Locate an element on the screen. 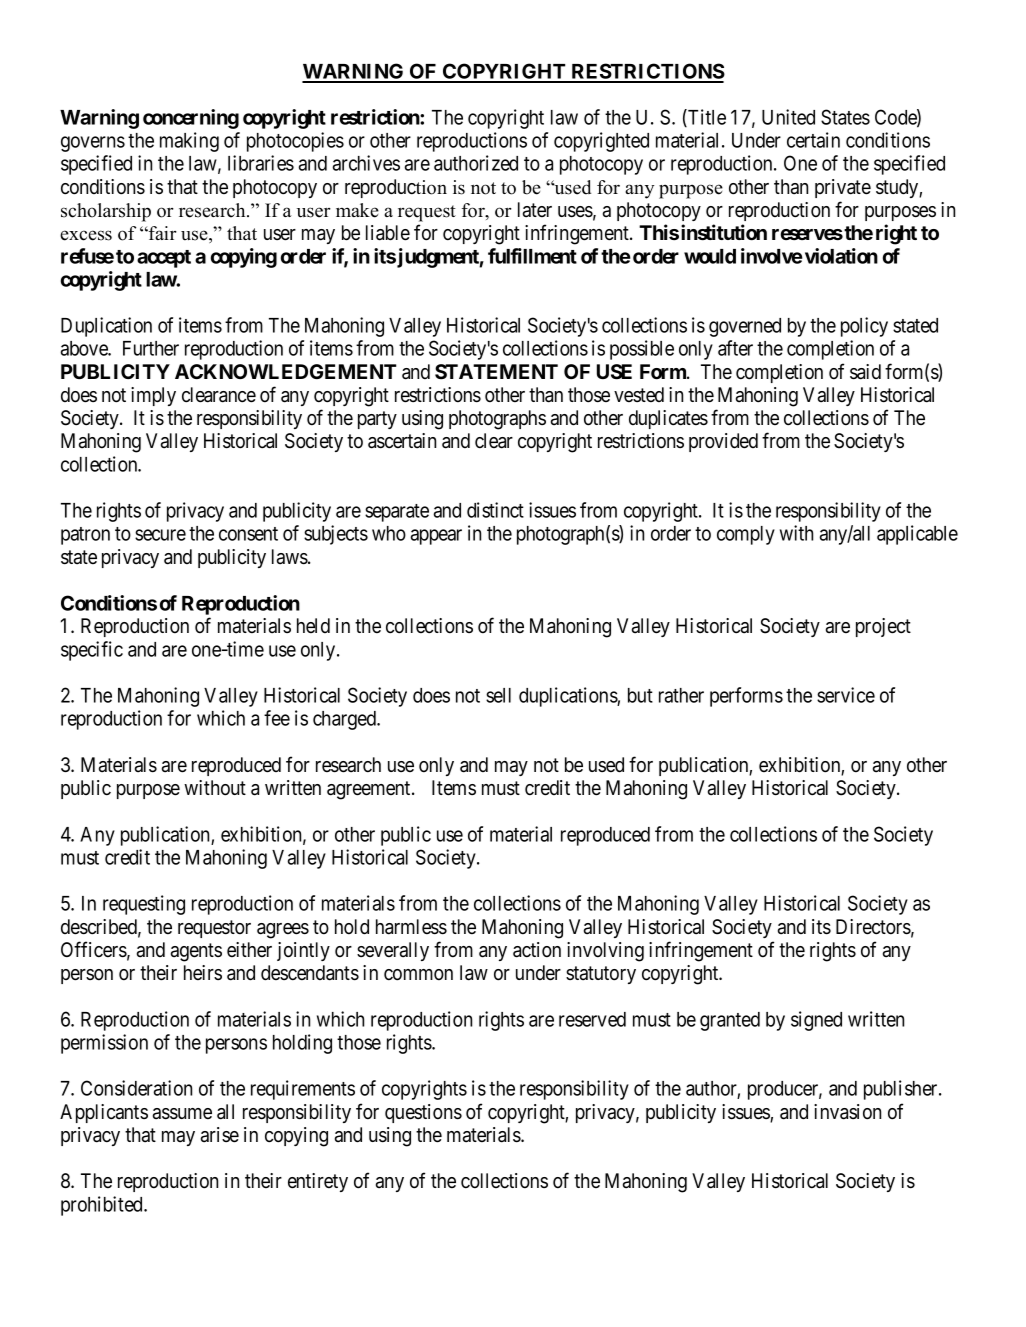 Image resolution: width=1026 pixels, height=1327 pixels. invasion is located at coordinates (847, 1112).
